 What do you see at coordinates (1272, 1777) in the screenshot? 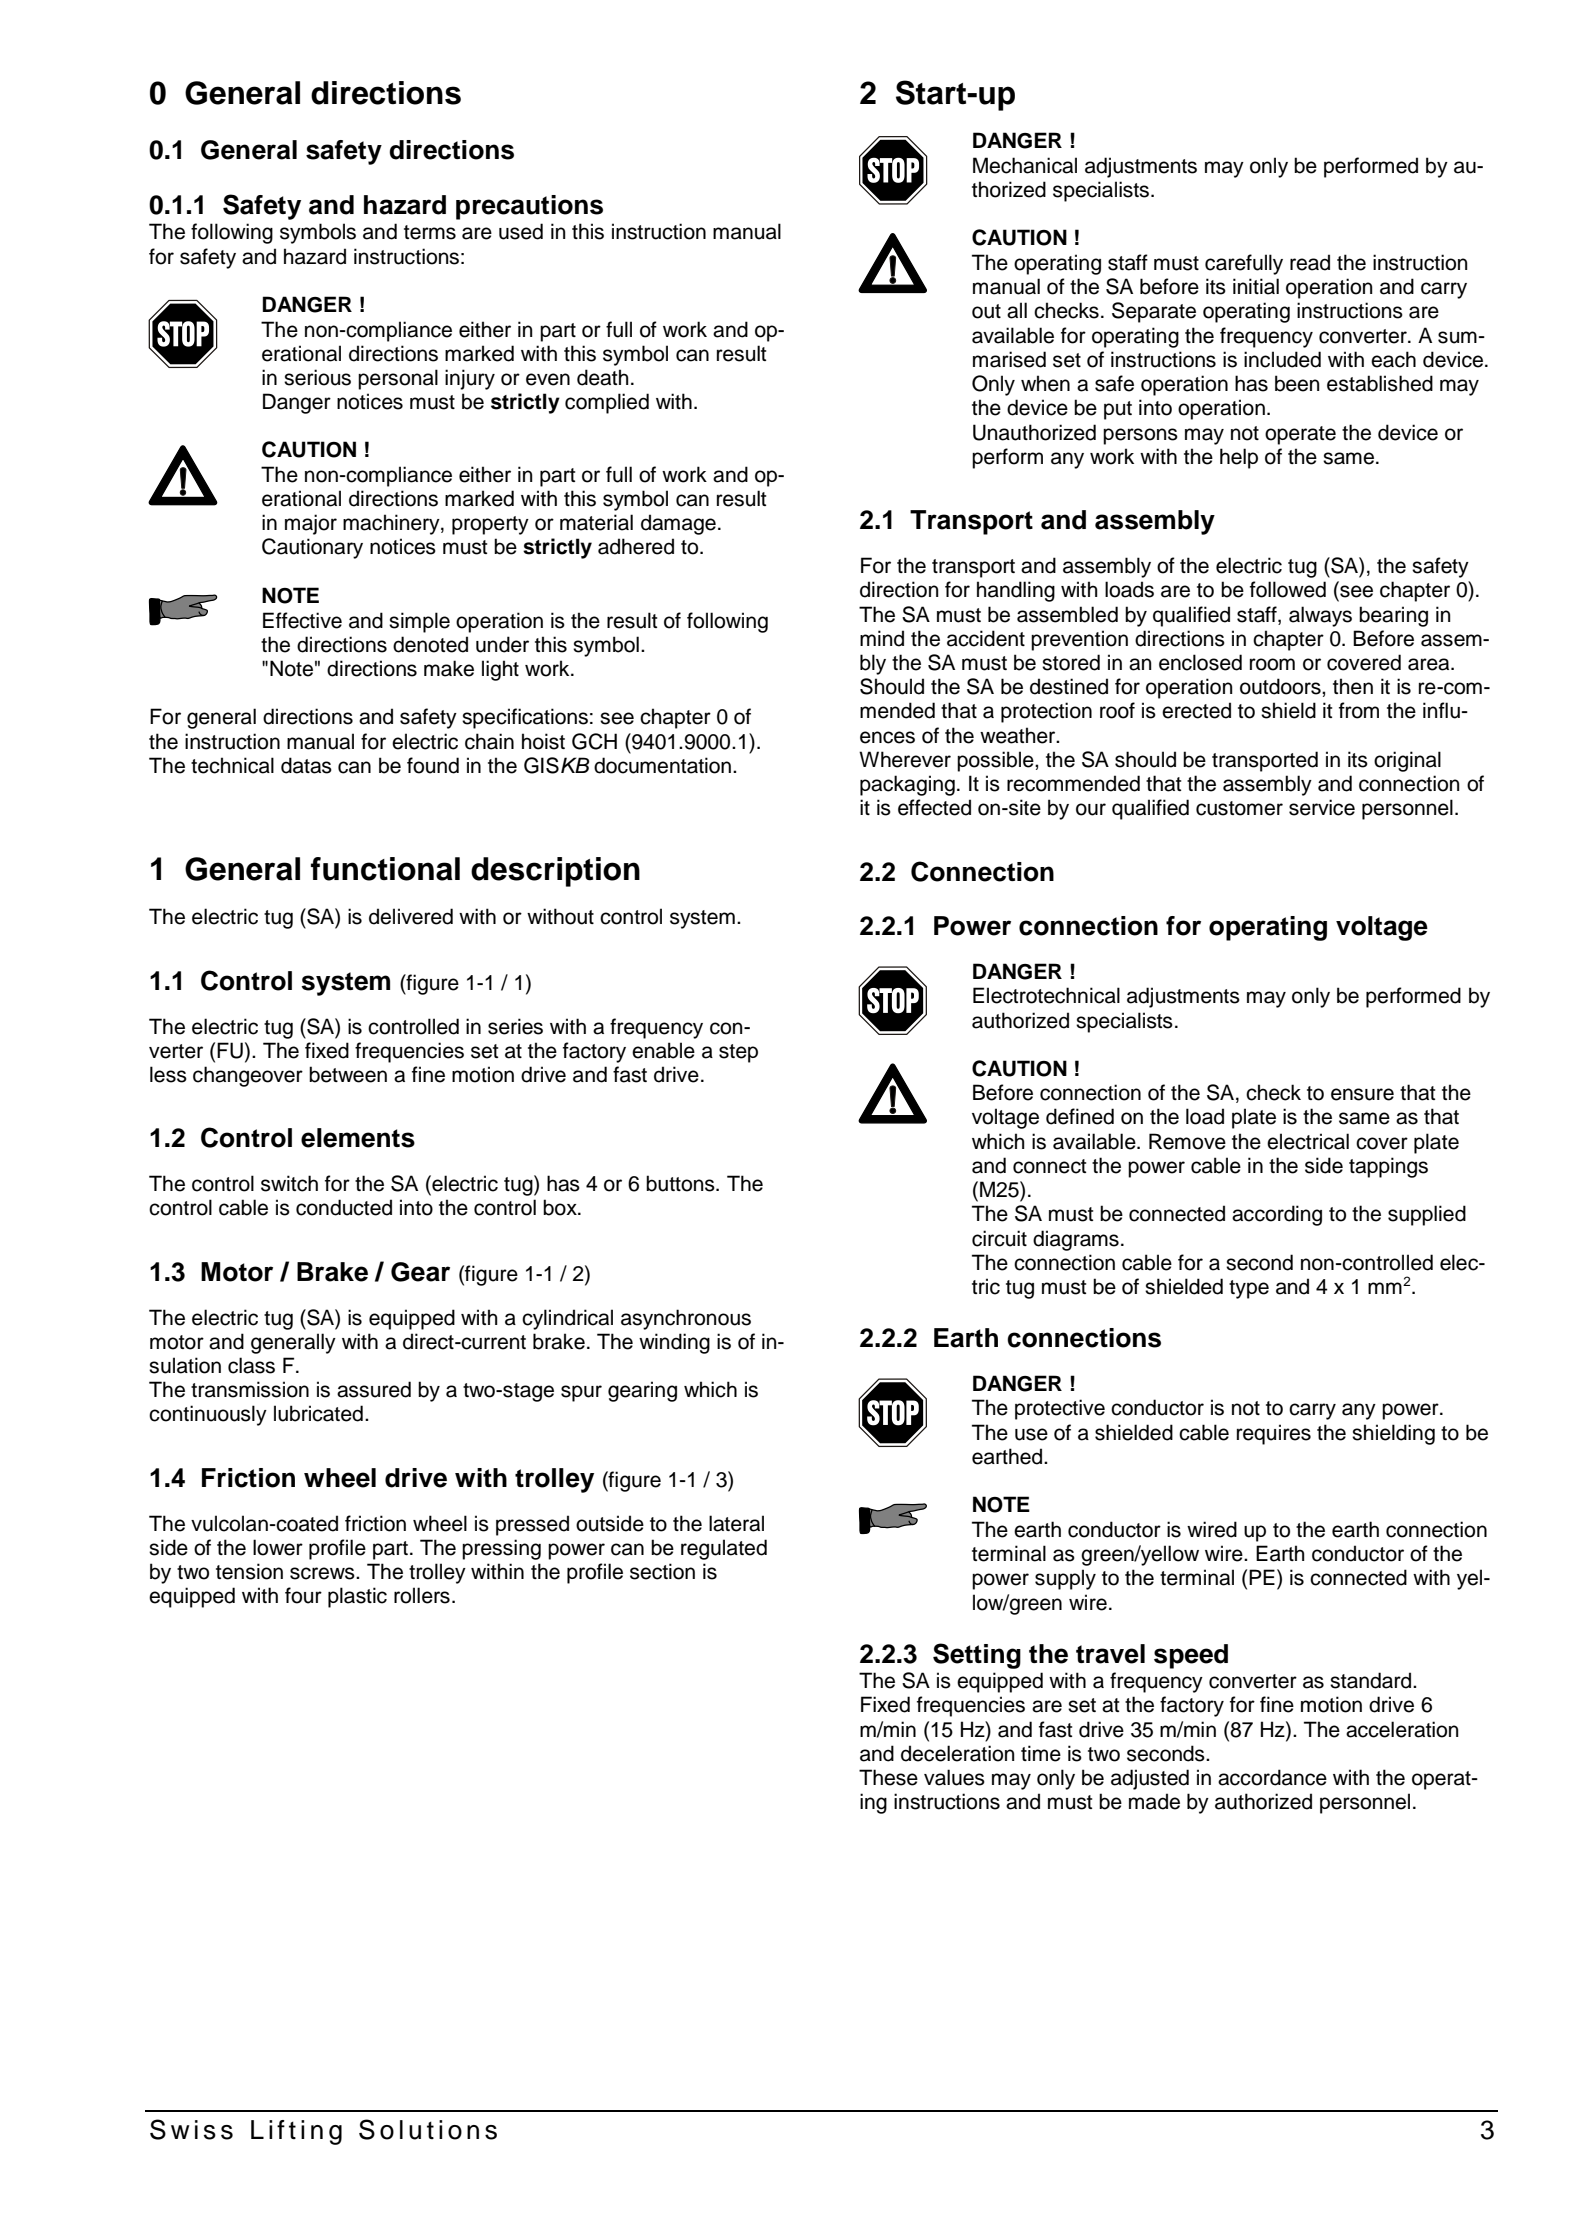
I see `accordance` at bounding box center [1272, 1777].
